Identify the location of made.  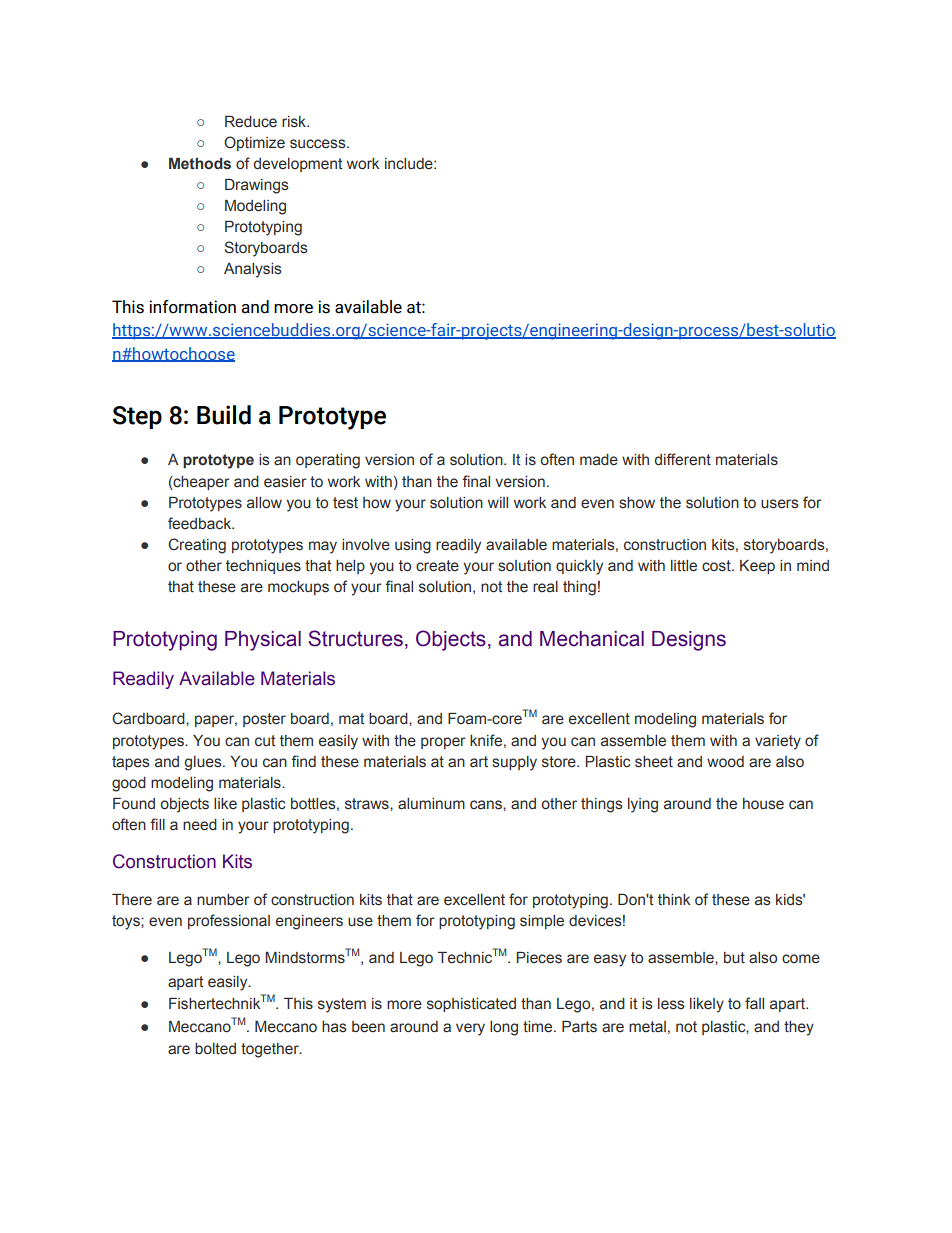
(599, 460).
